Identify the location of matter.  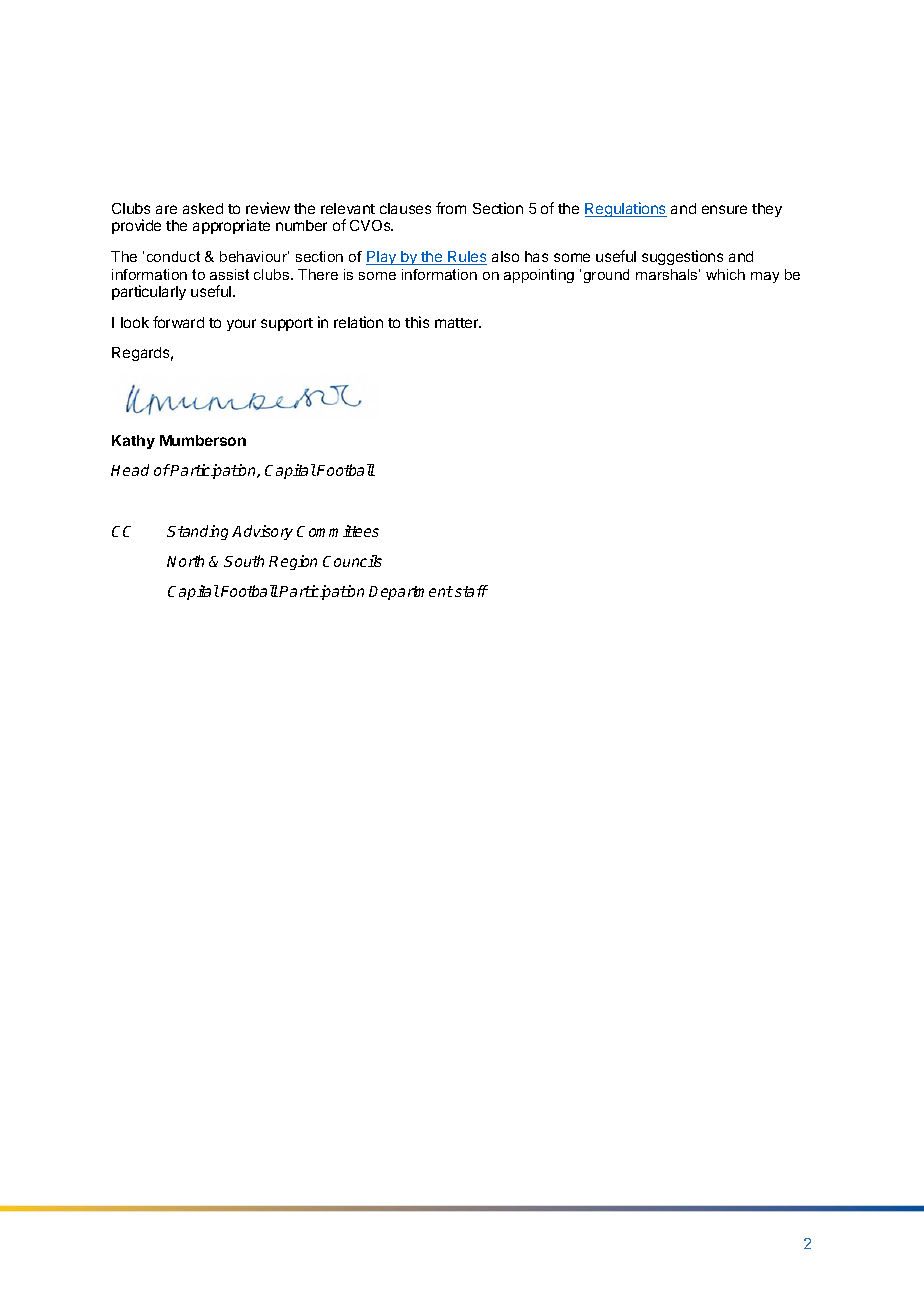
(458, 323).
